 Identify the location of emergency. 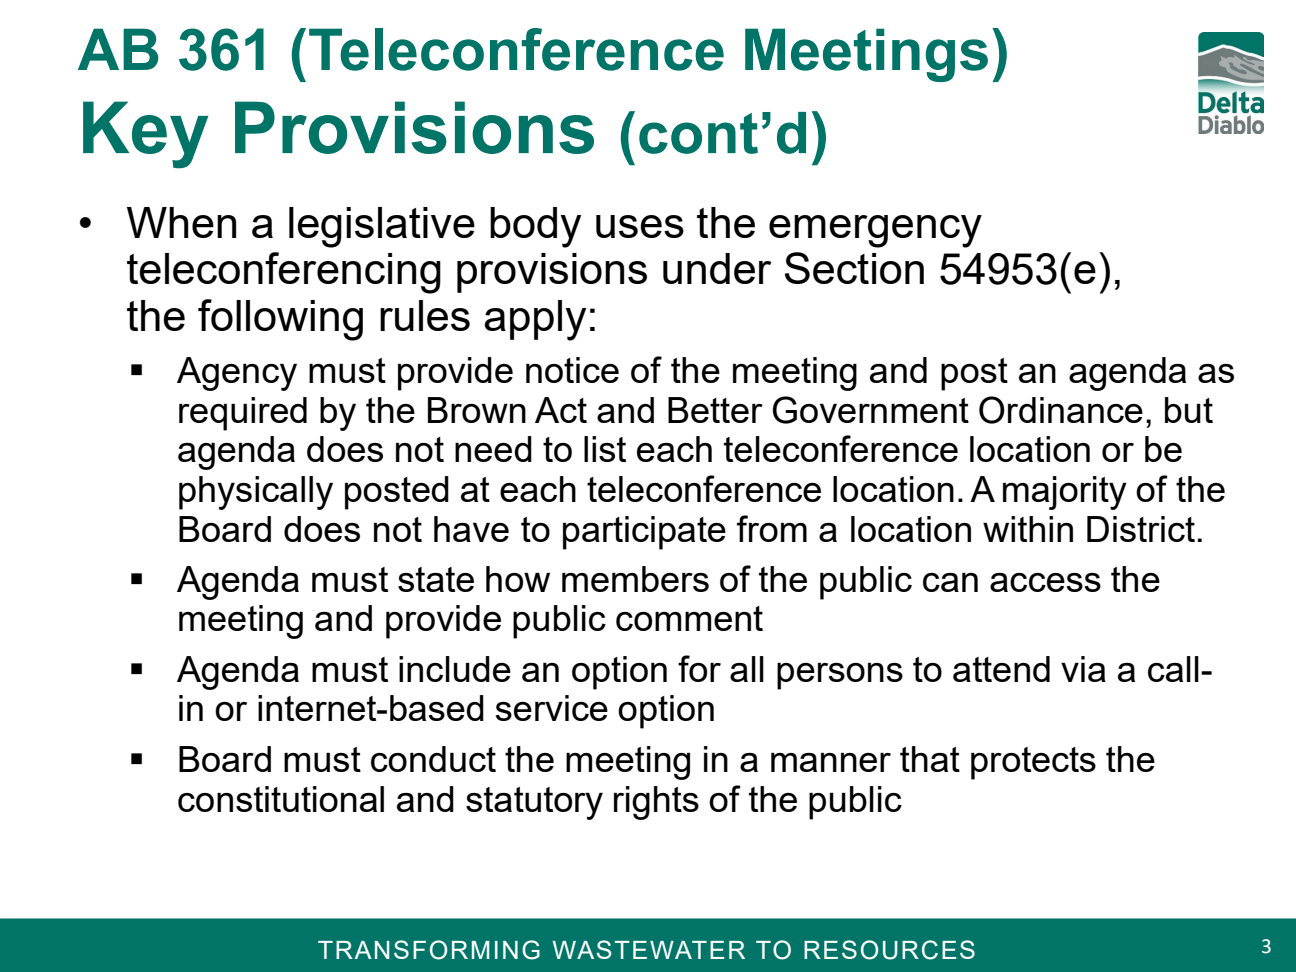
(875, 231).
